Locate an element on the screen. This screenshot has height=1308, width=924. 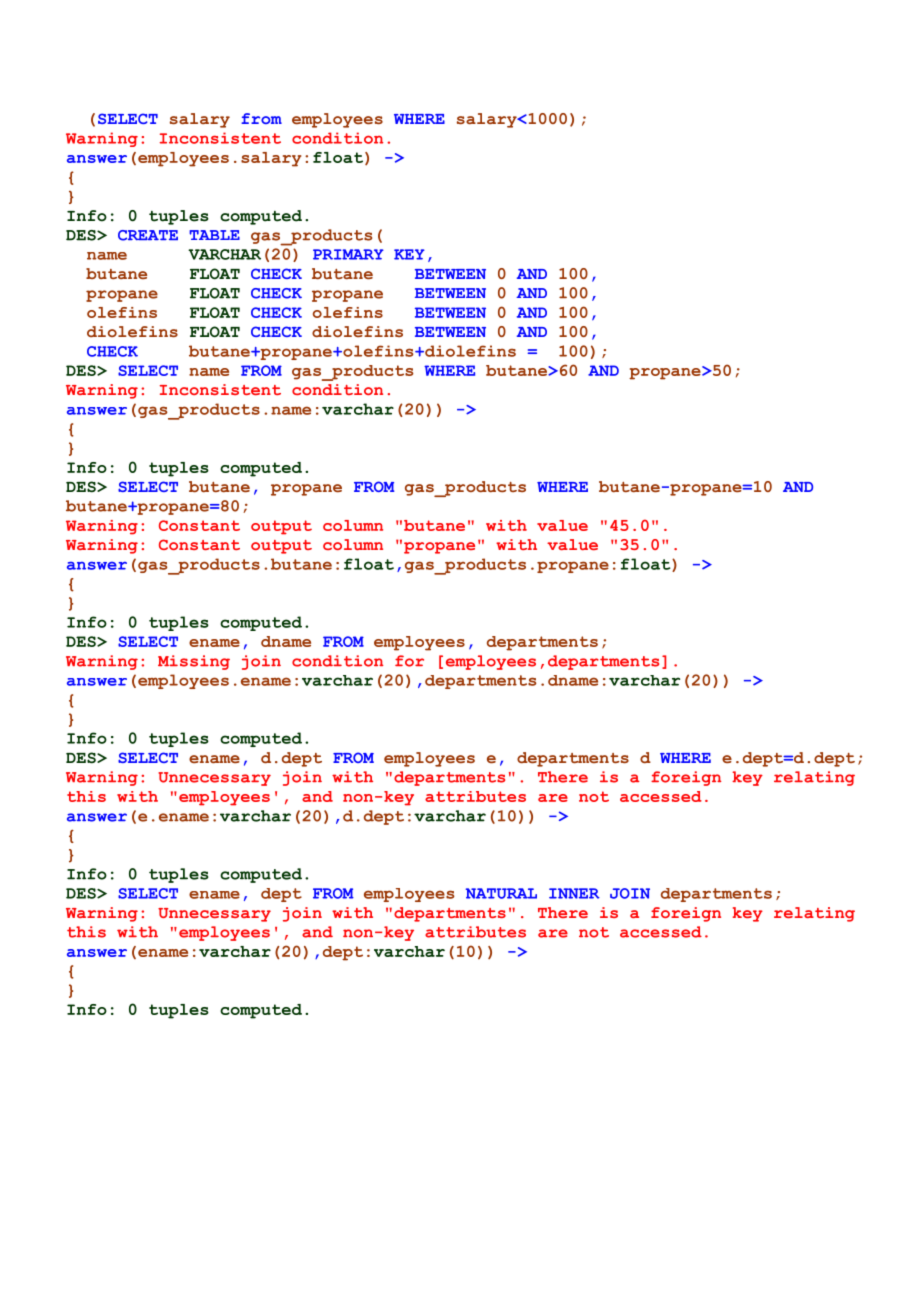
INNER is located at coordinates (574, 893).
